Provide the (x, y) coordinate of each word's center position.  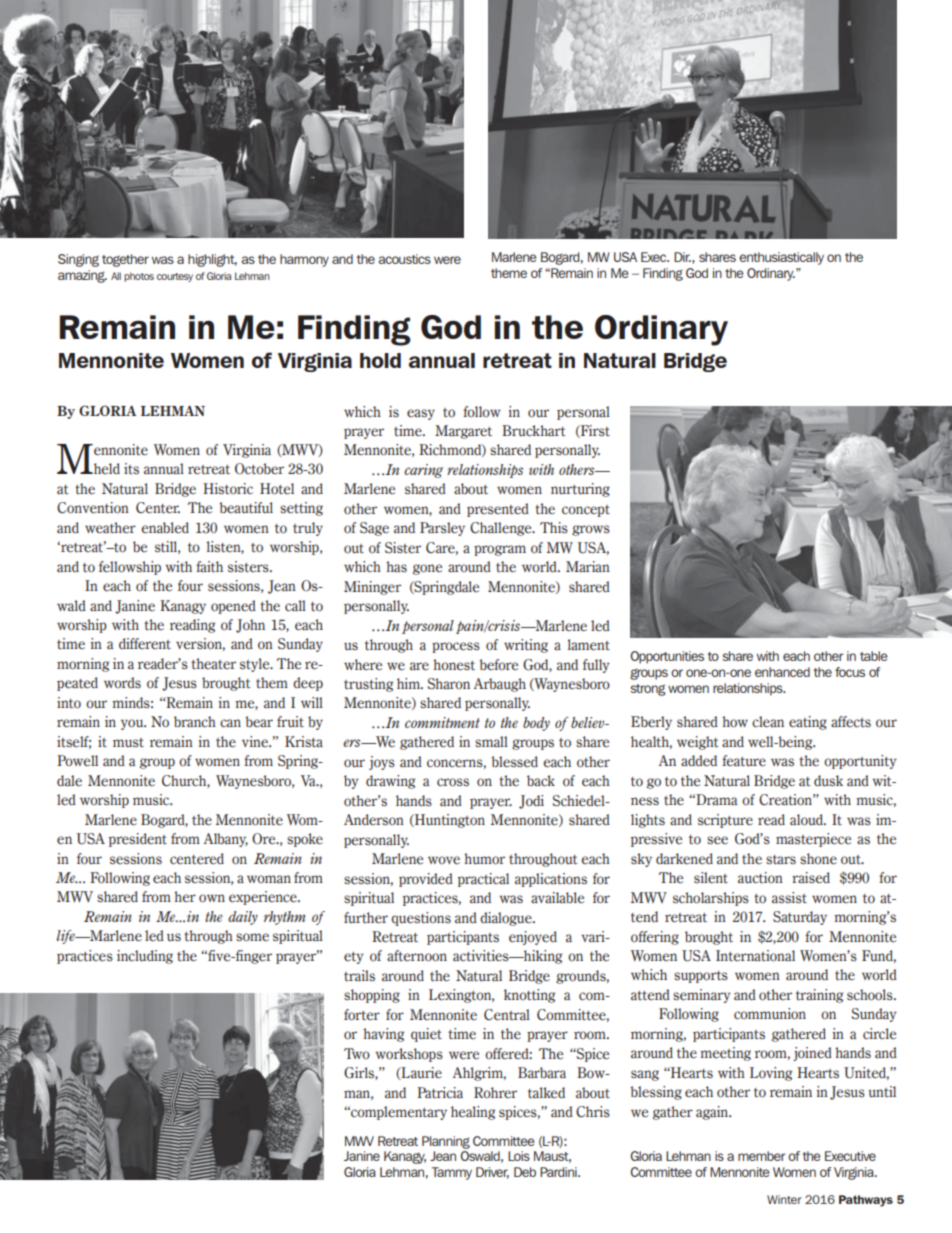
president (138, 840)
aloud (808, 820)
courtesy (175, 277)
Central (507, 1015)
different (145, 643)
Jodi (531, 802)
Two (357, 1053)
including (145, 957)
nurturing (580, 490)
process (456, 647)
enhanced (782, 672)
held (106, 469)
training (819, 996)
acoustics (405, 259)
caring (423, 471)
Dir (682, 257)
